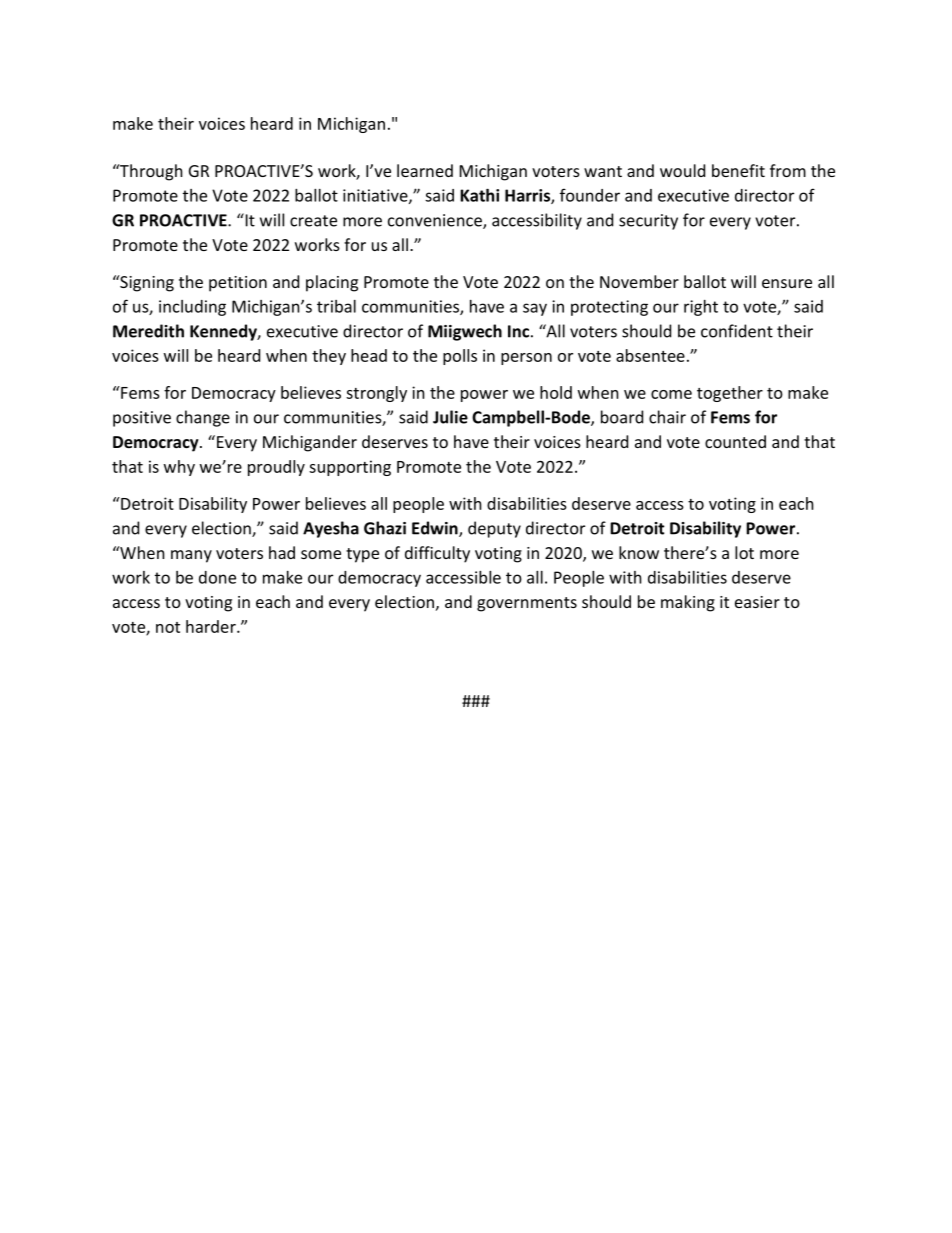 The width and height of the screenshot is (952, 1233). I want to click on Kathi, so click(479, 195).
